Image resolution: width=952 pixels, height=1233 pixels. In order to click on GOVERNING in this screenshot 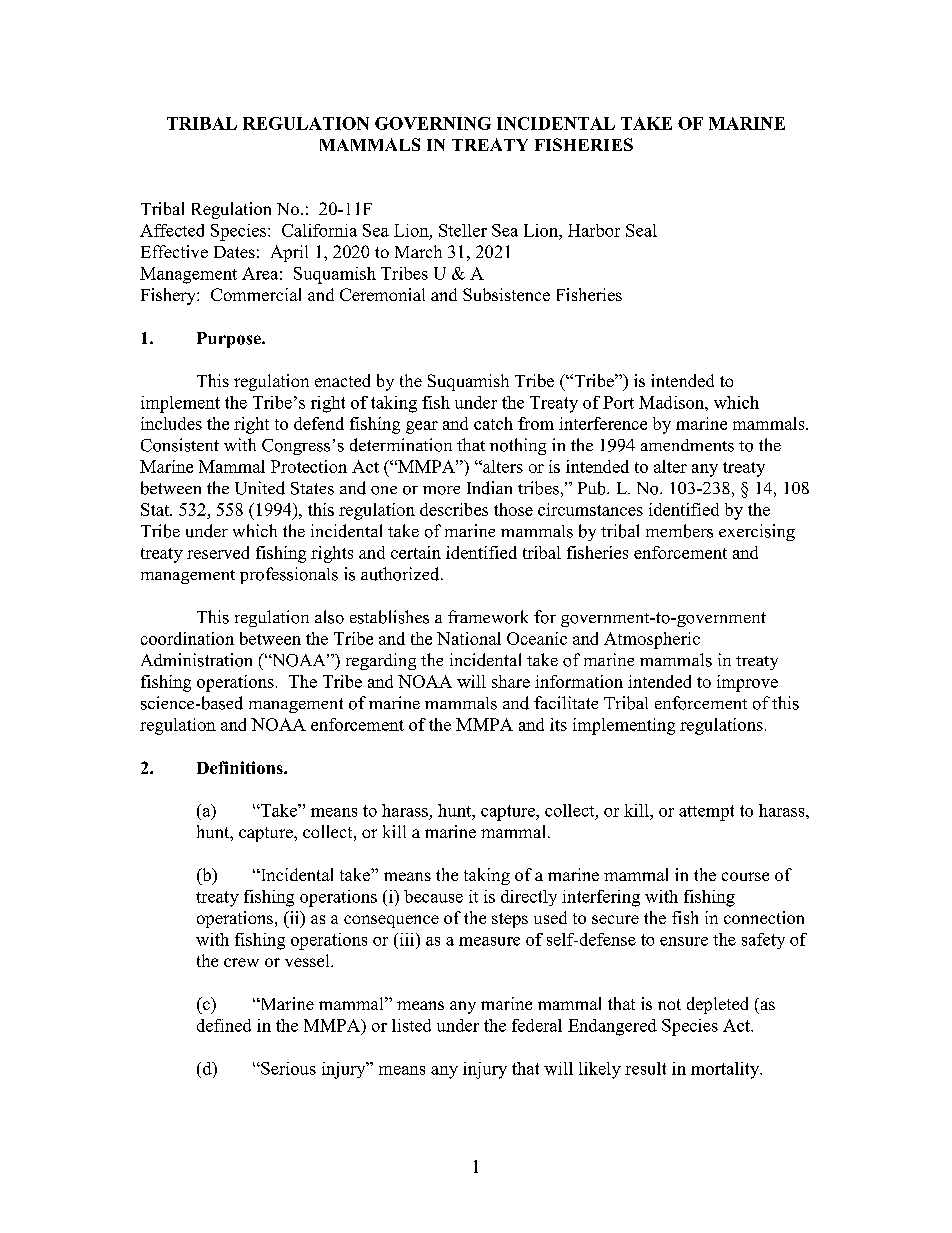, I will do `click(433, 123)`.
